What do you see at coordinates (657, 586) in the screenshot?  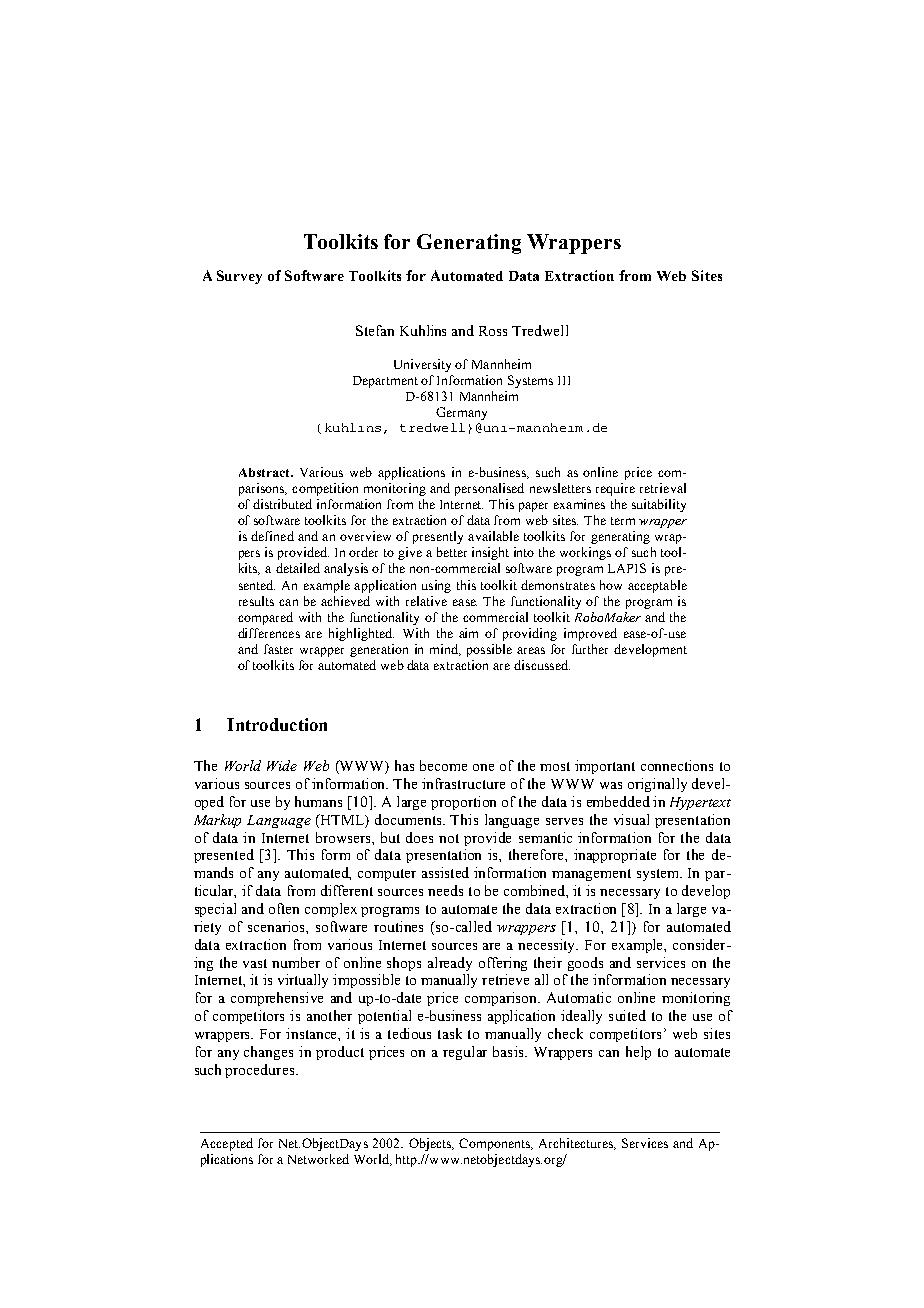 I see `acceptable` at bounding box center [657, 586].
